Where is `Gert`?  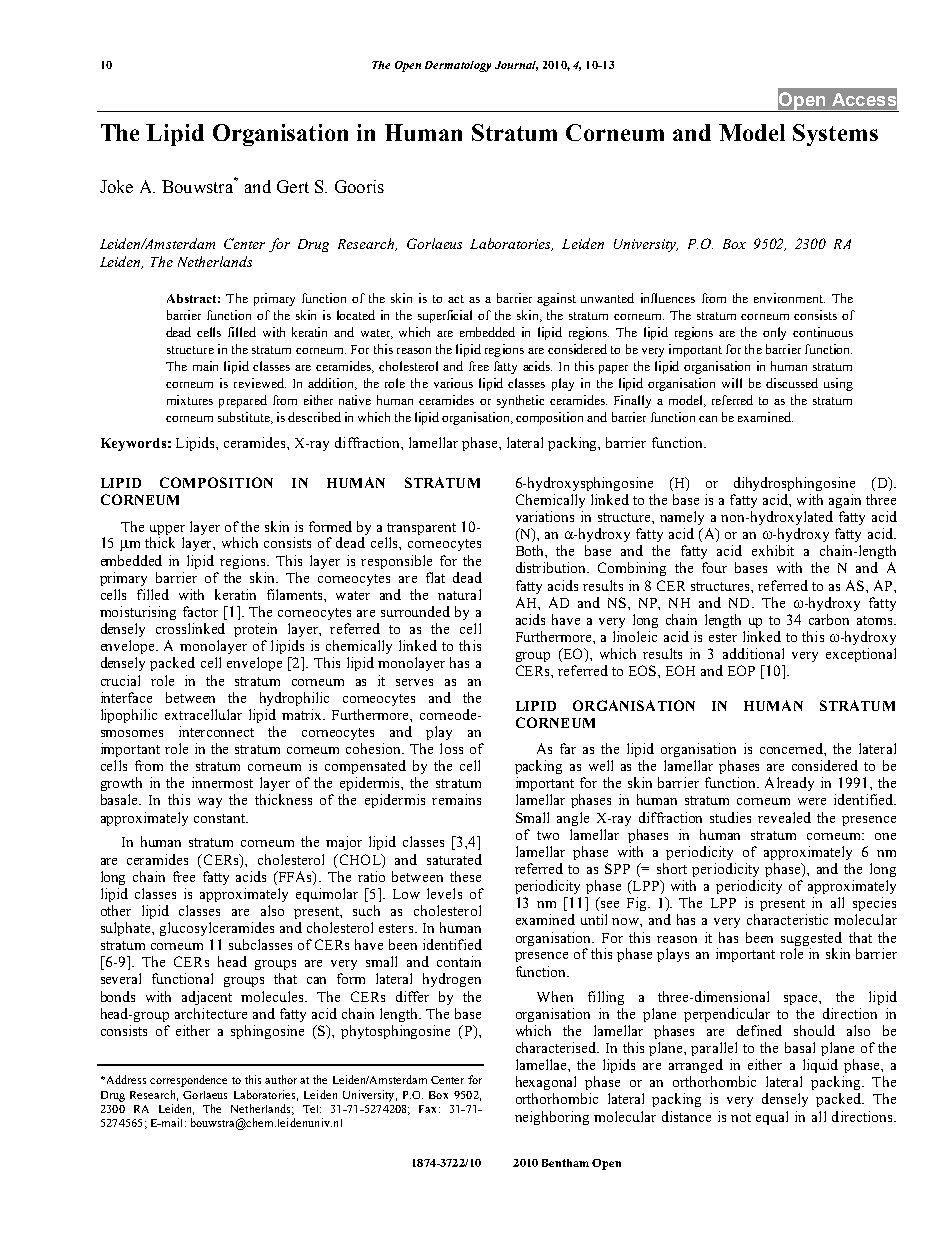
Gert is located at coordinates (293, 186).
